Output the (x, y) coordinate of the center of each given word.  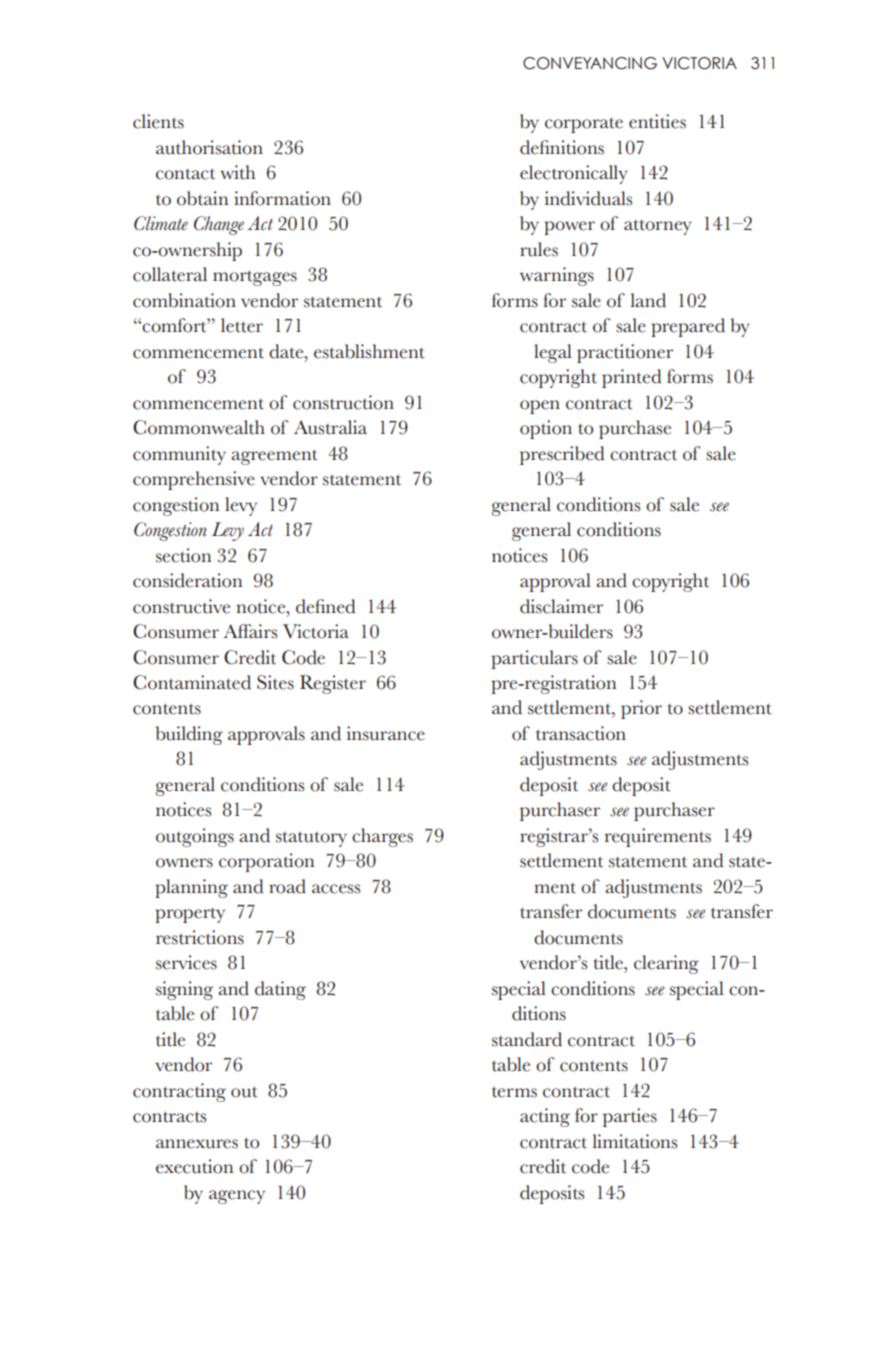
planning (191, 888)
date (287, 351)
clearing (666, 964)
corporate (584, 125)
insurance (386, 733)
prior (641, 709)
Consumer (176, 657)
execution (194, 1166)
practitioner (625, 353)
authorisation (209, 147)
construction (343, 402)
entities (657, 121)
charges (382, 837)
